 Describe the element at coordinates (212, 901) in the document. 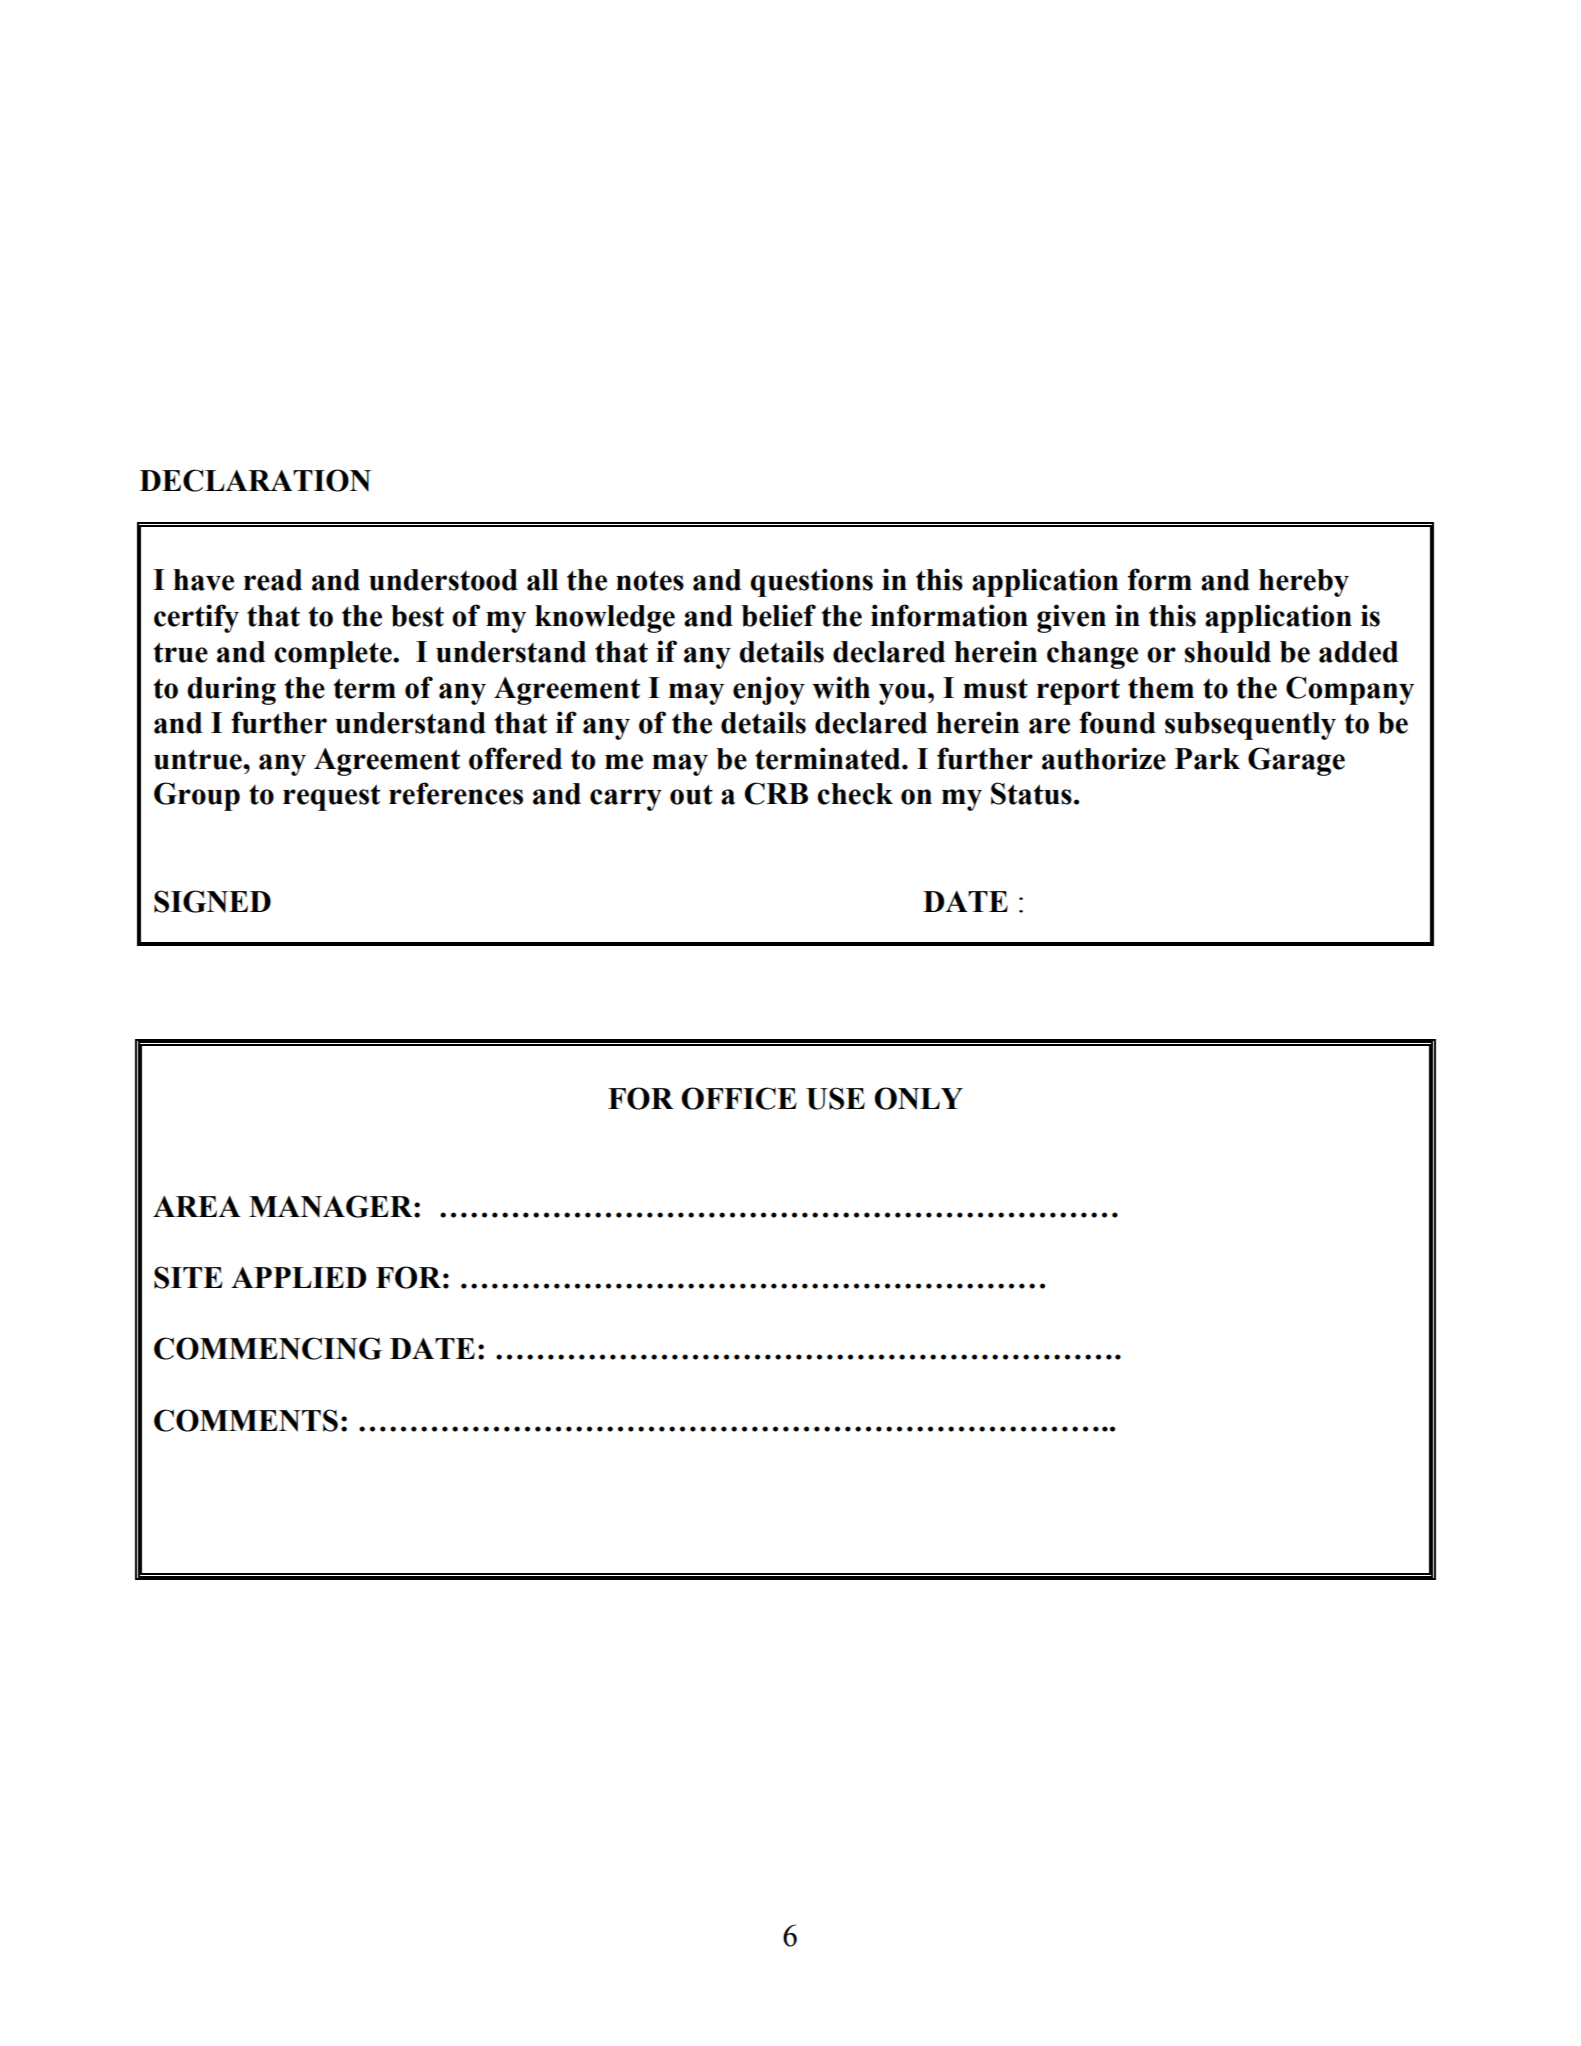

I see `SIGNED` at that location.
